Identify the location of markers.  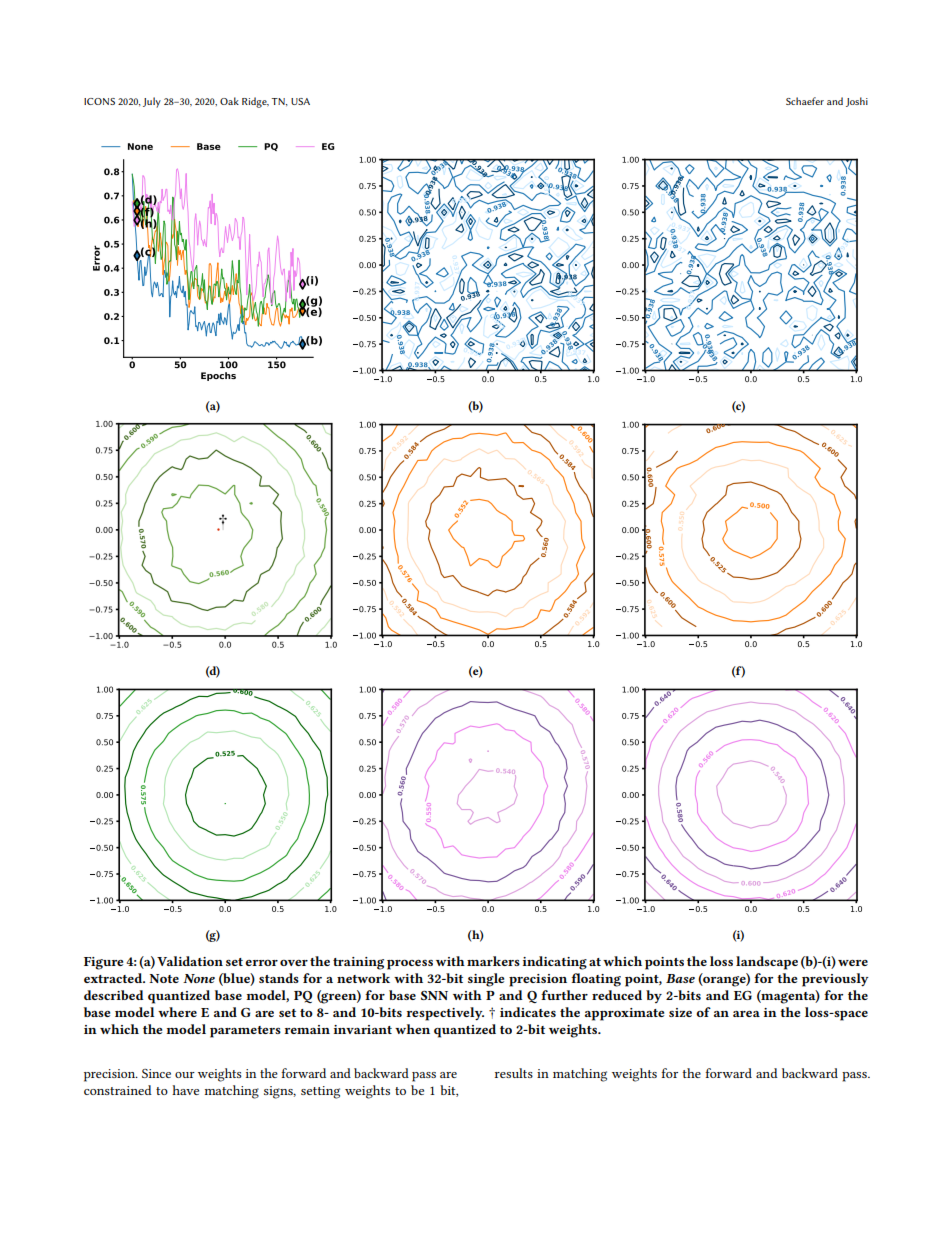
(493, 961).
